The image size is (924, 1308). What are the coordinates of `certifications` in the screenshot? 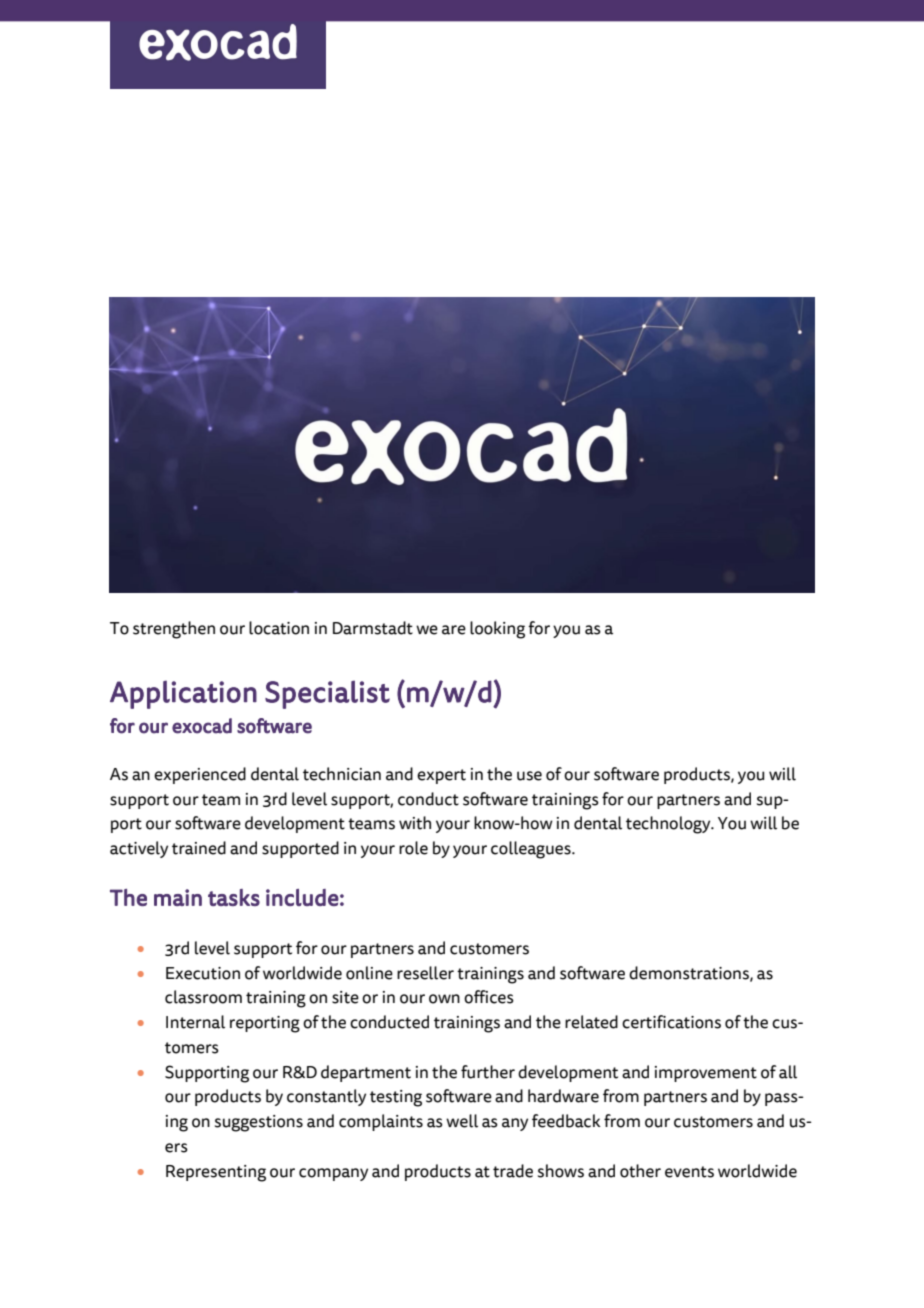 It's located at (671, 1022).
